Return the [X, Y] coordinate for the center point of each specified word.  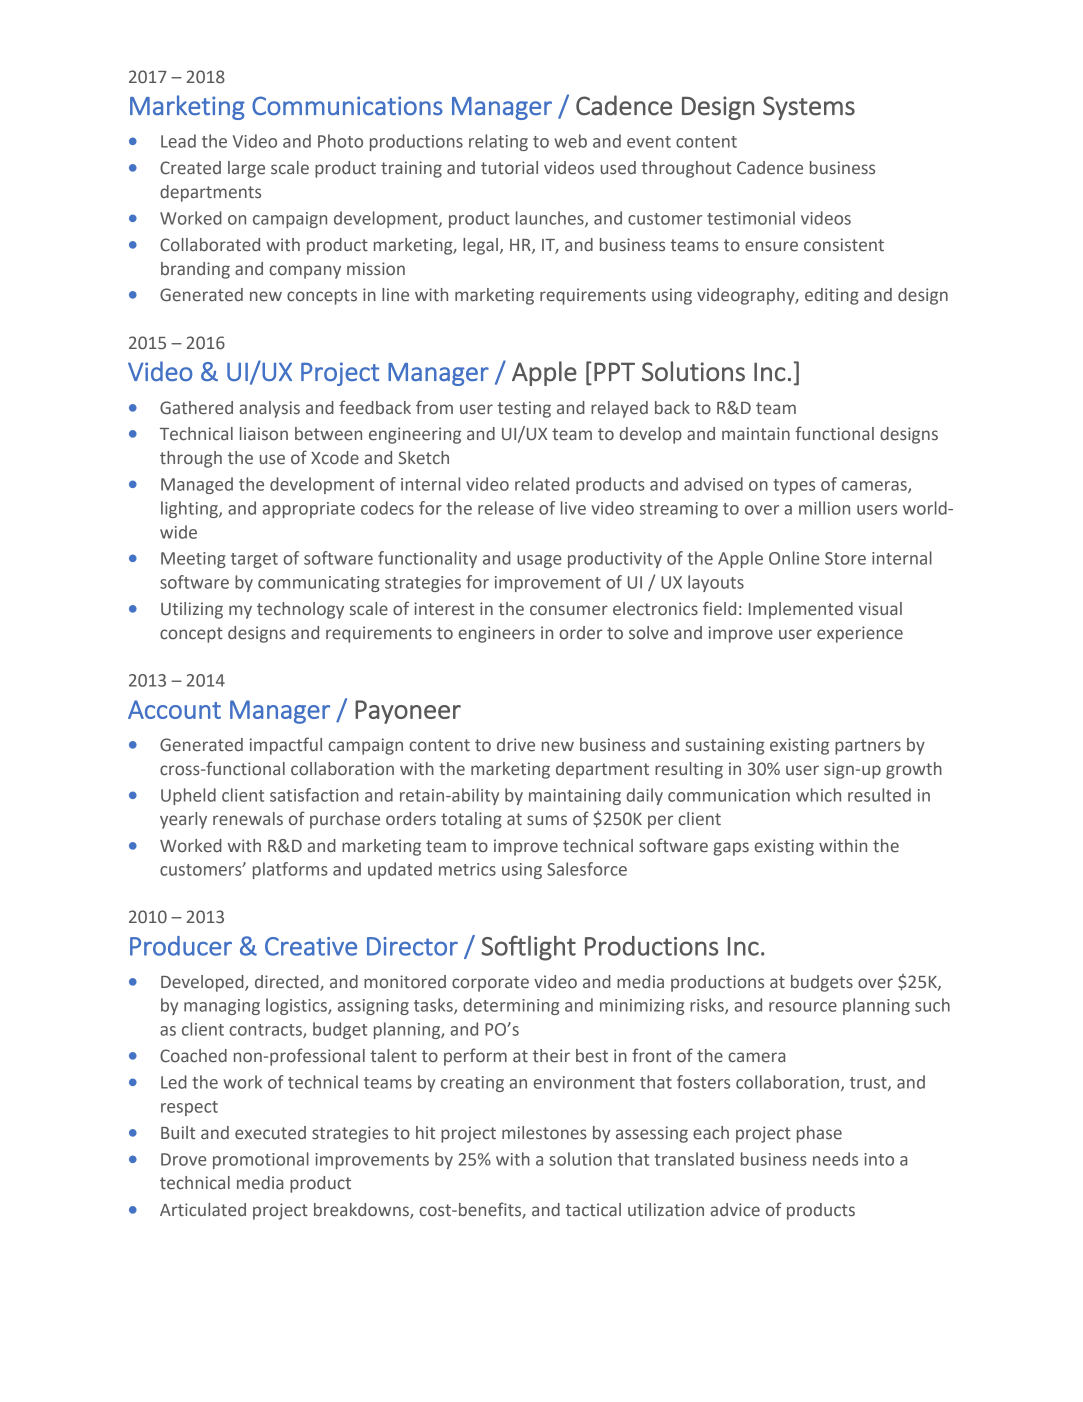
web [570, 141]
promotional [261, 1160]
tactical [593, 1210]
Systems [809, 108]
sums [547, 820]
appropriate [309, 510]
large [246, 169]
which [818, 795]
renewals [248, 819]
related [542, 484]
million [824, 508]
